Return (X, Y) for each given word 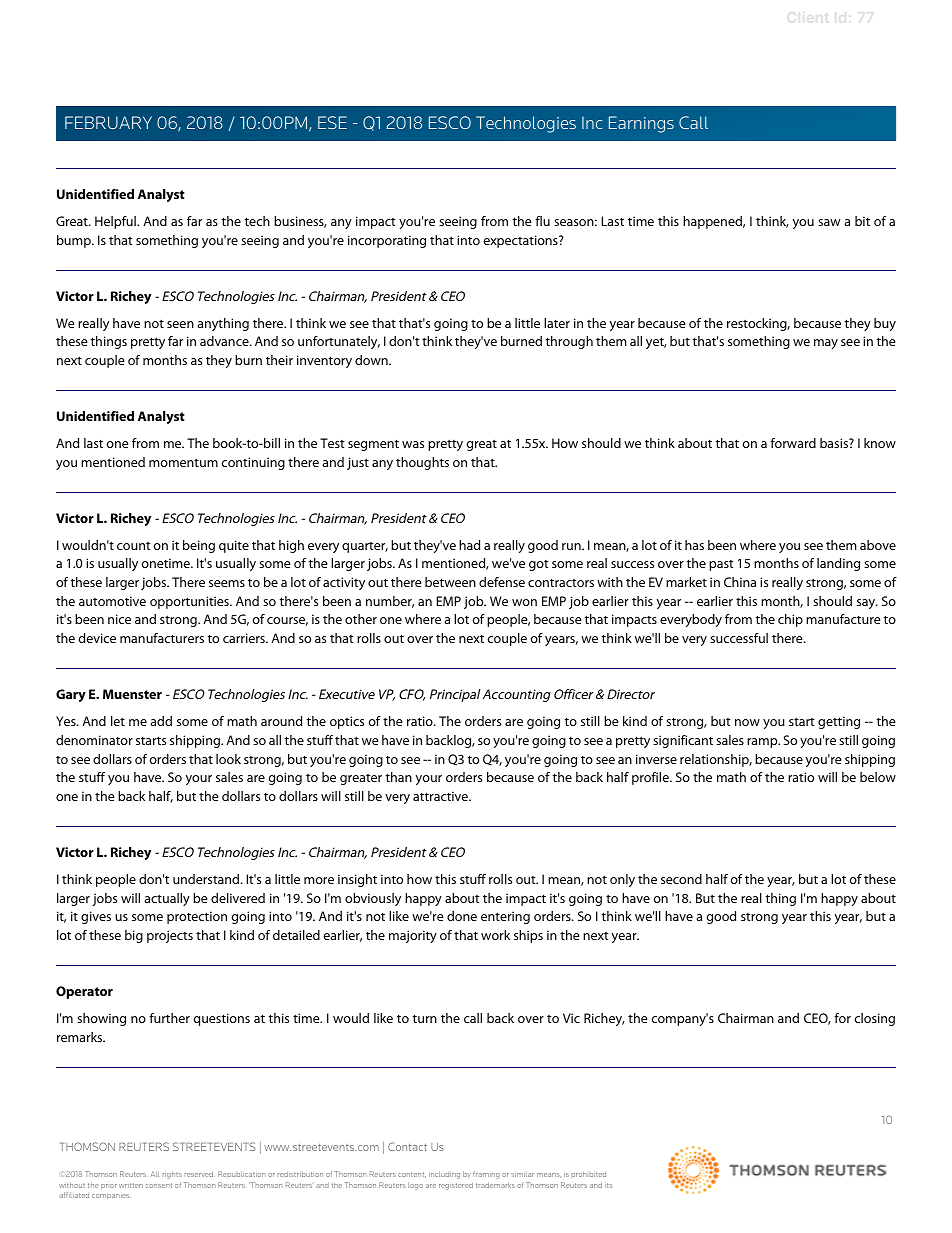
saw (829, 222)
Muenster (132, 694)
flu (542, 221)
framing (486, 1175)
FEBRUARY (108, 122)
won (524, 602)
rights (172, 1175)
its (608, 1185)
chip (790, 620)
